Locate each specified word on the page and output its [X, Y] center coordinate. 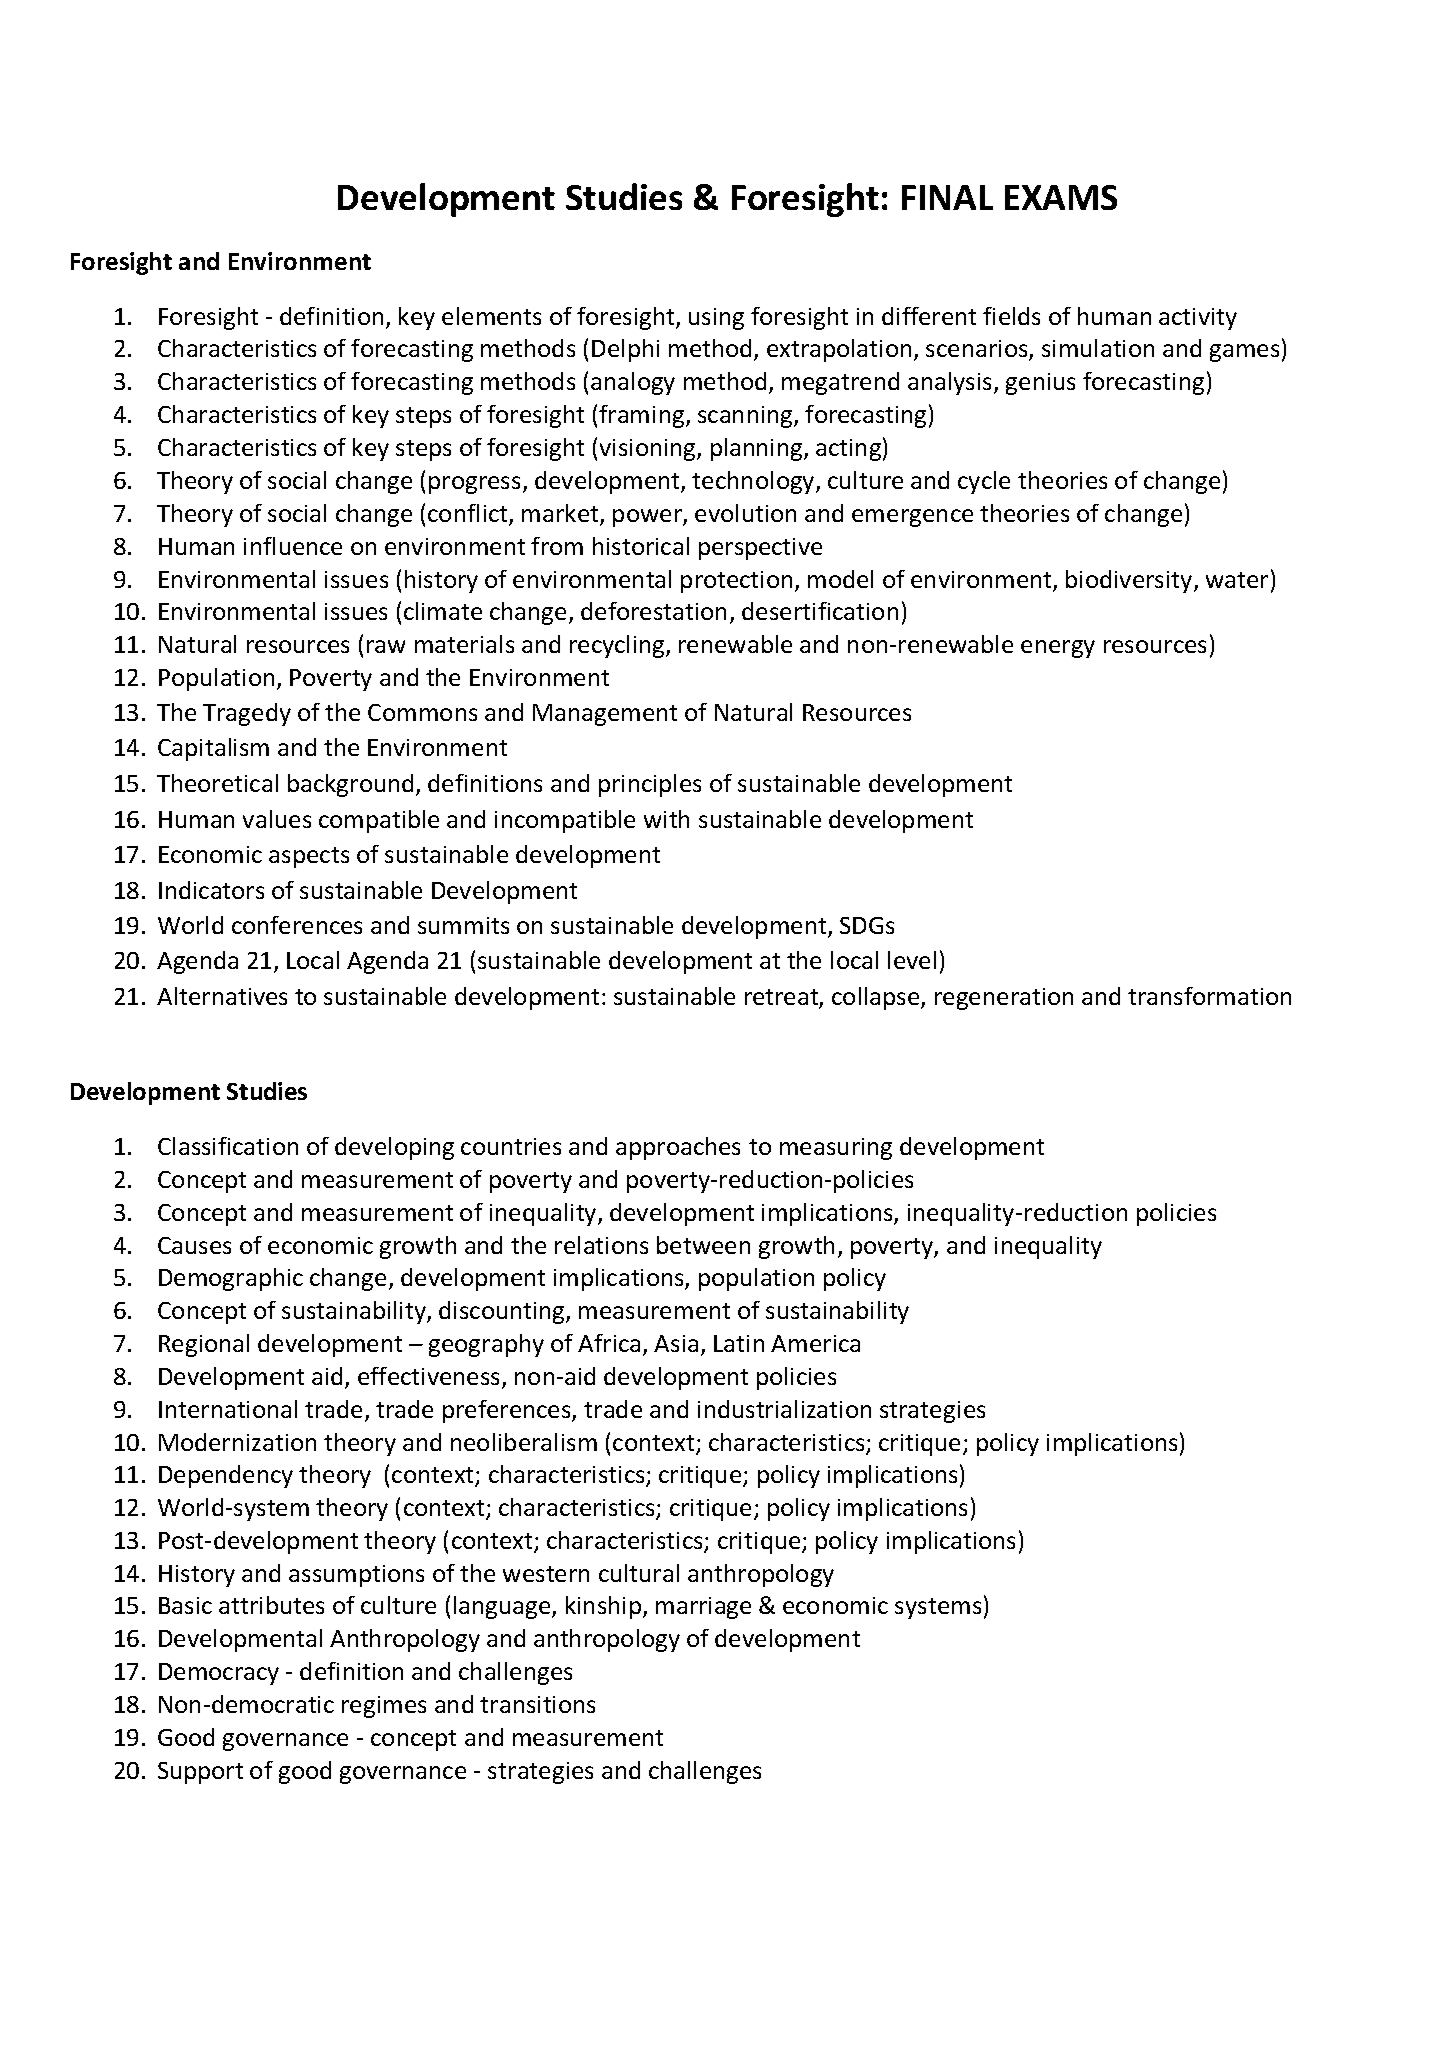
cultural [639, 1573]
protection [736, 582]
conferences [297, 925]
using [716, 319]
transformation [1209, 996]
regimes [384, 1707]
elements [491, 316]
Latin [739, 1343]
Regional [204, 1345]
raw [386, 646]
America [815, 1343]
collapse [877, 998]
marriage [703, 1608]
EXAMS [1061, 197]
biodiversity [1130, 581]
